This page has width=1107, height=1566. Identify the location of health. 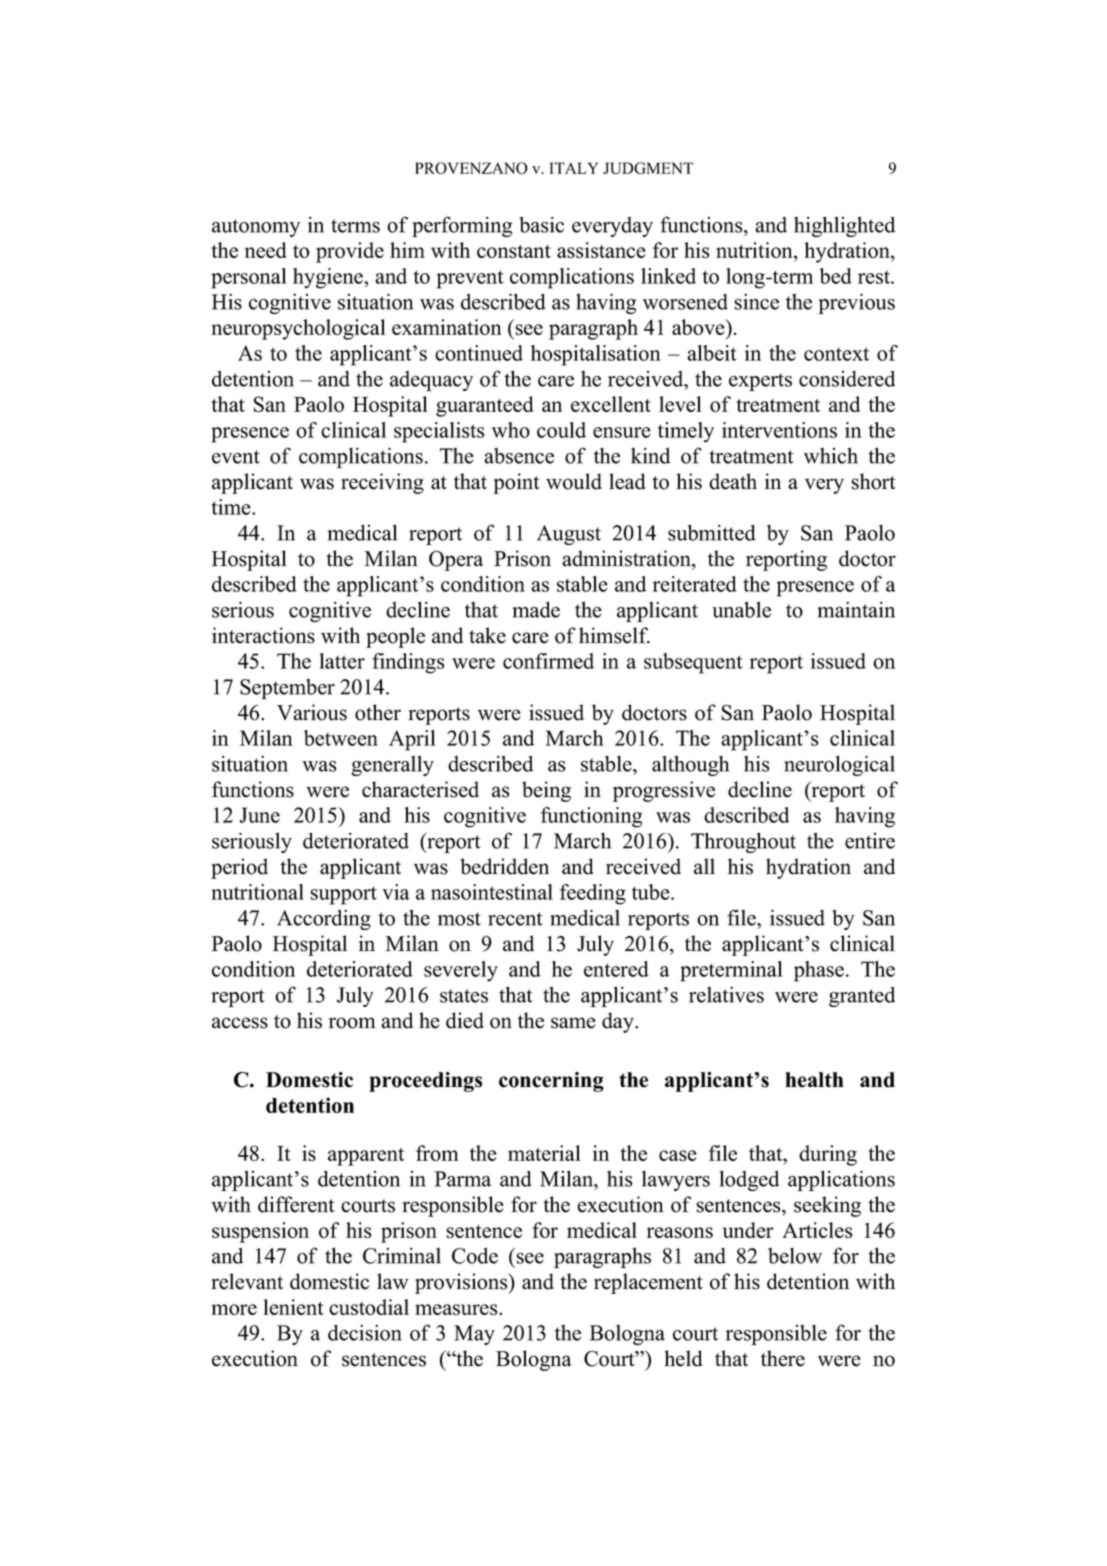
(814, 1080).
